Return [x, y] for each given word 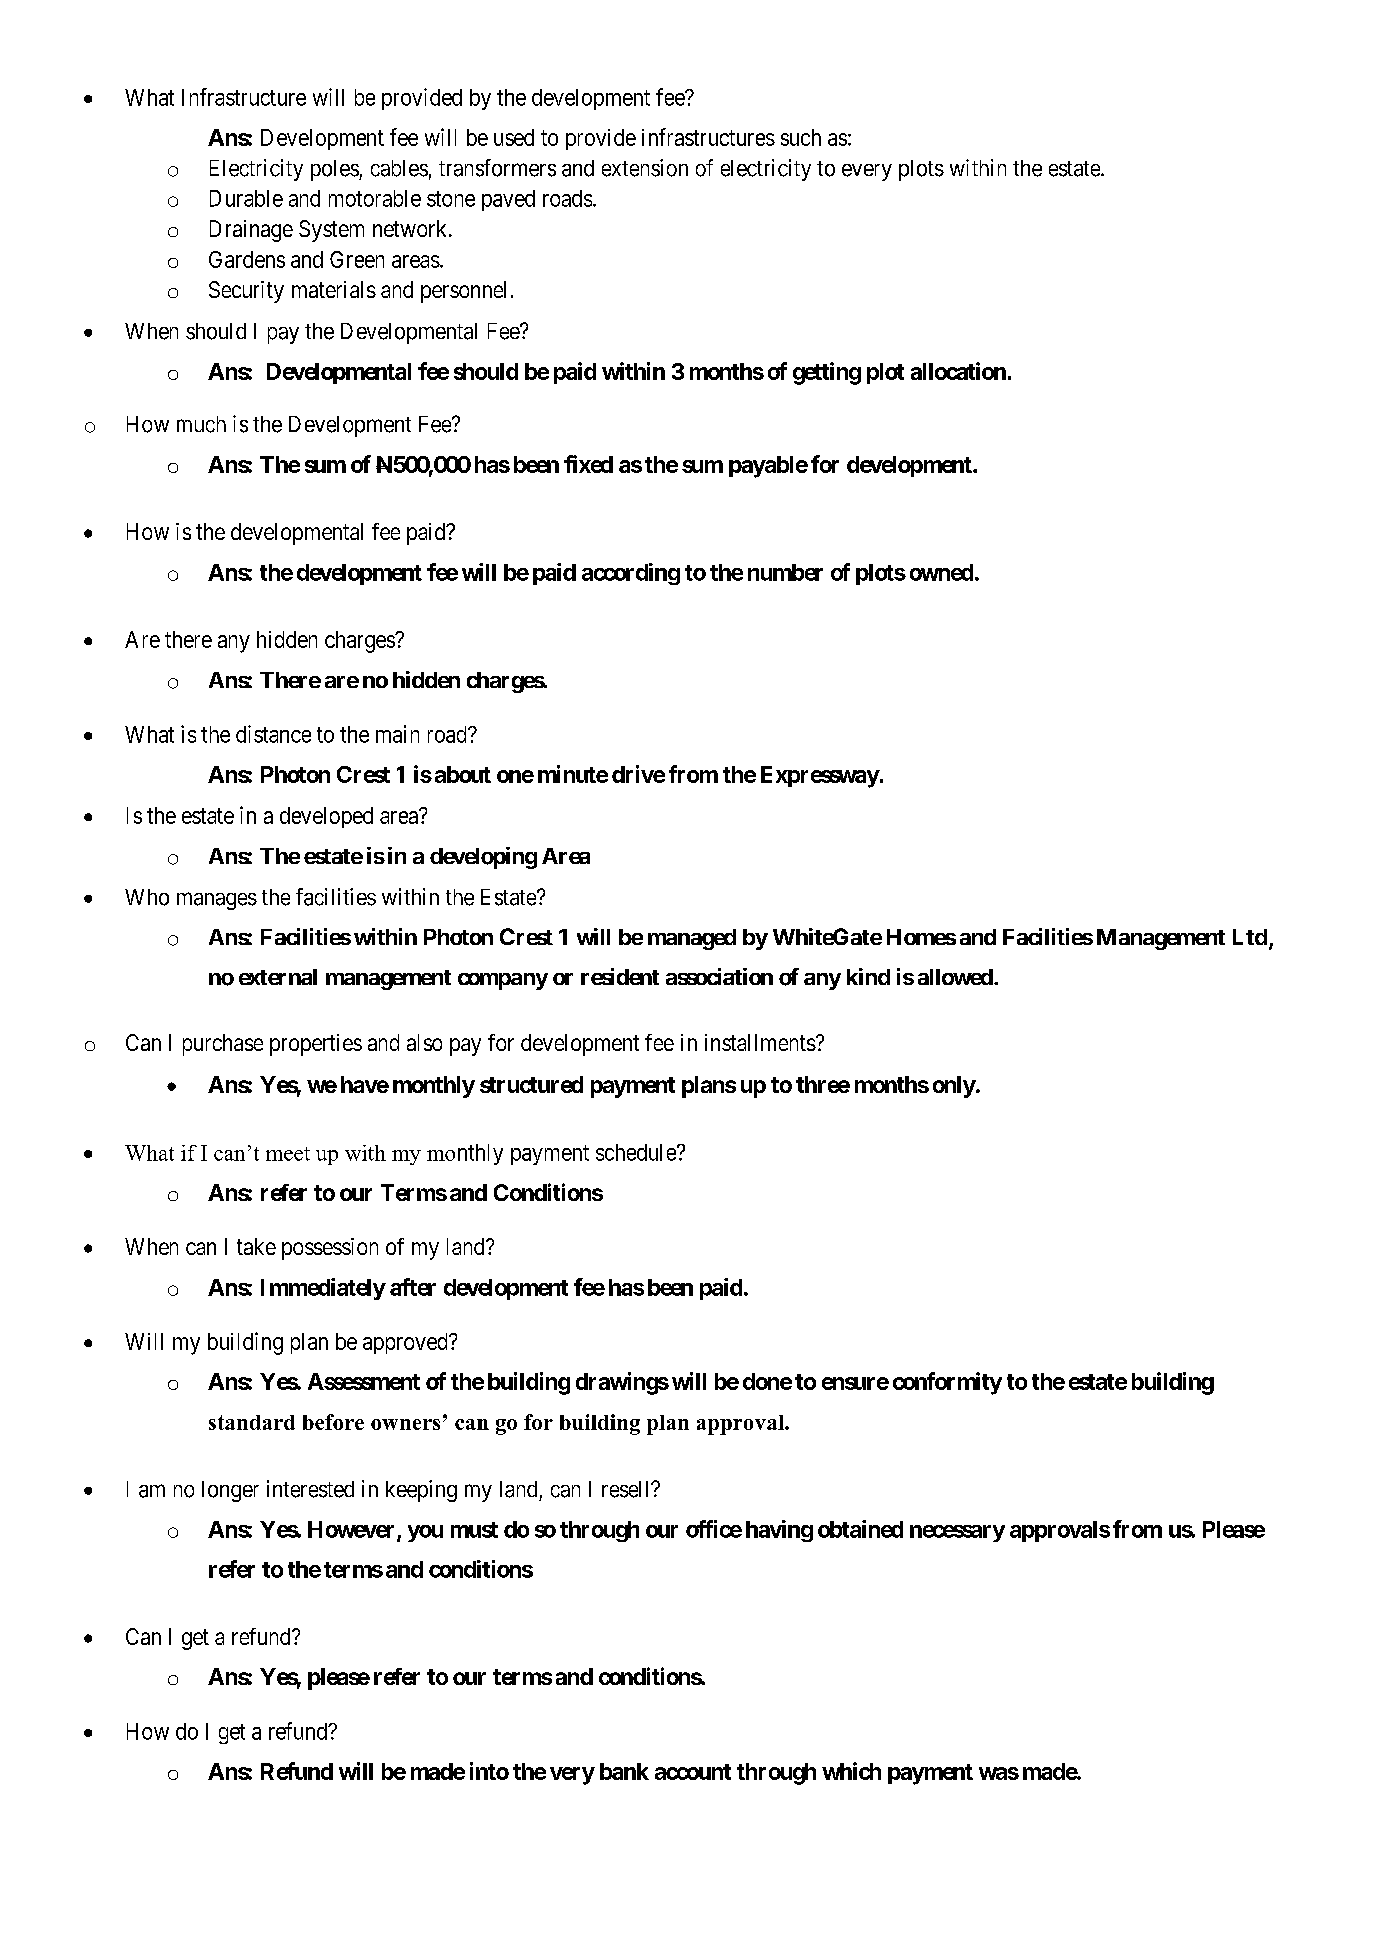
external [278, 977]
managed [692, 939]
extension [645, 168]
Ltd [1250, 937]
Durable [246, 198]
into [489, 1771]
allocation [958, 371]
